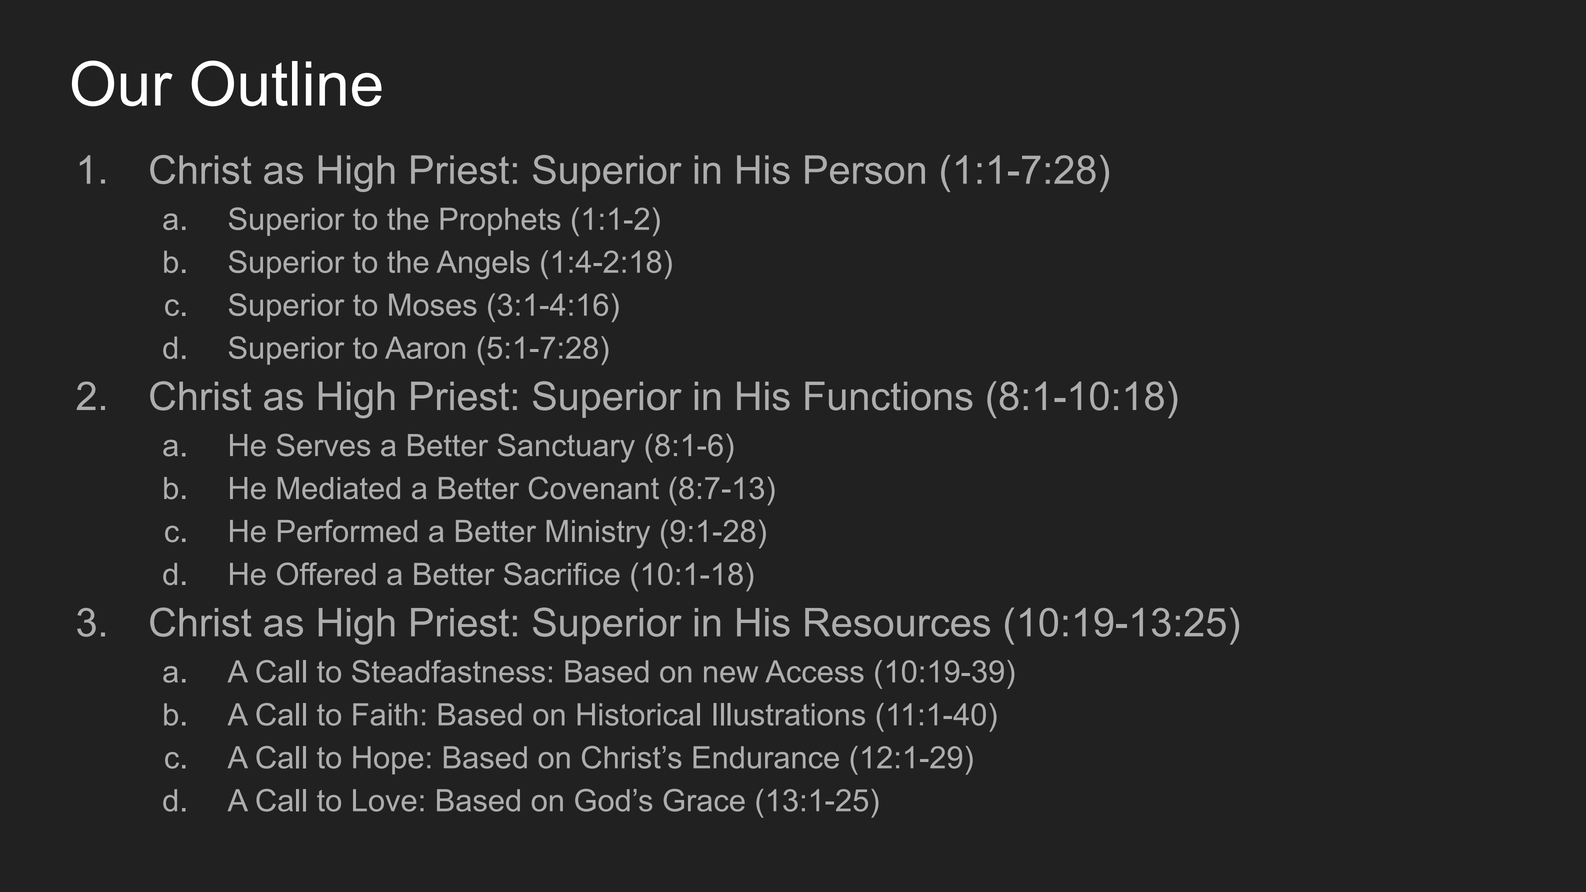  Describe the element at coordinates (865, 169) in the screenshot. I see `Person` at that location.
